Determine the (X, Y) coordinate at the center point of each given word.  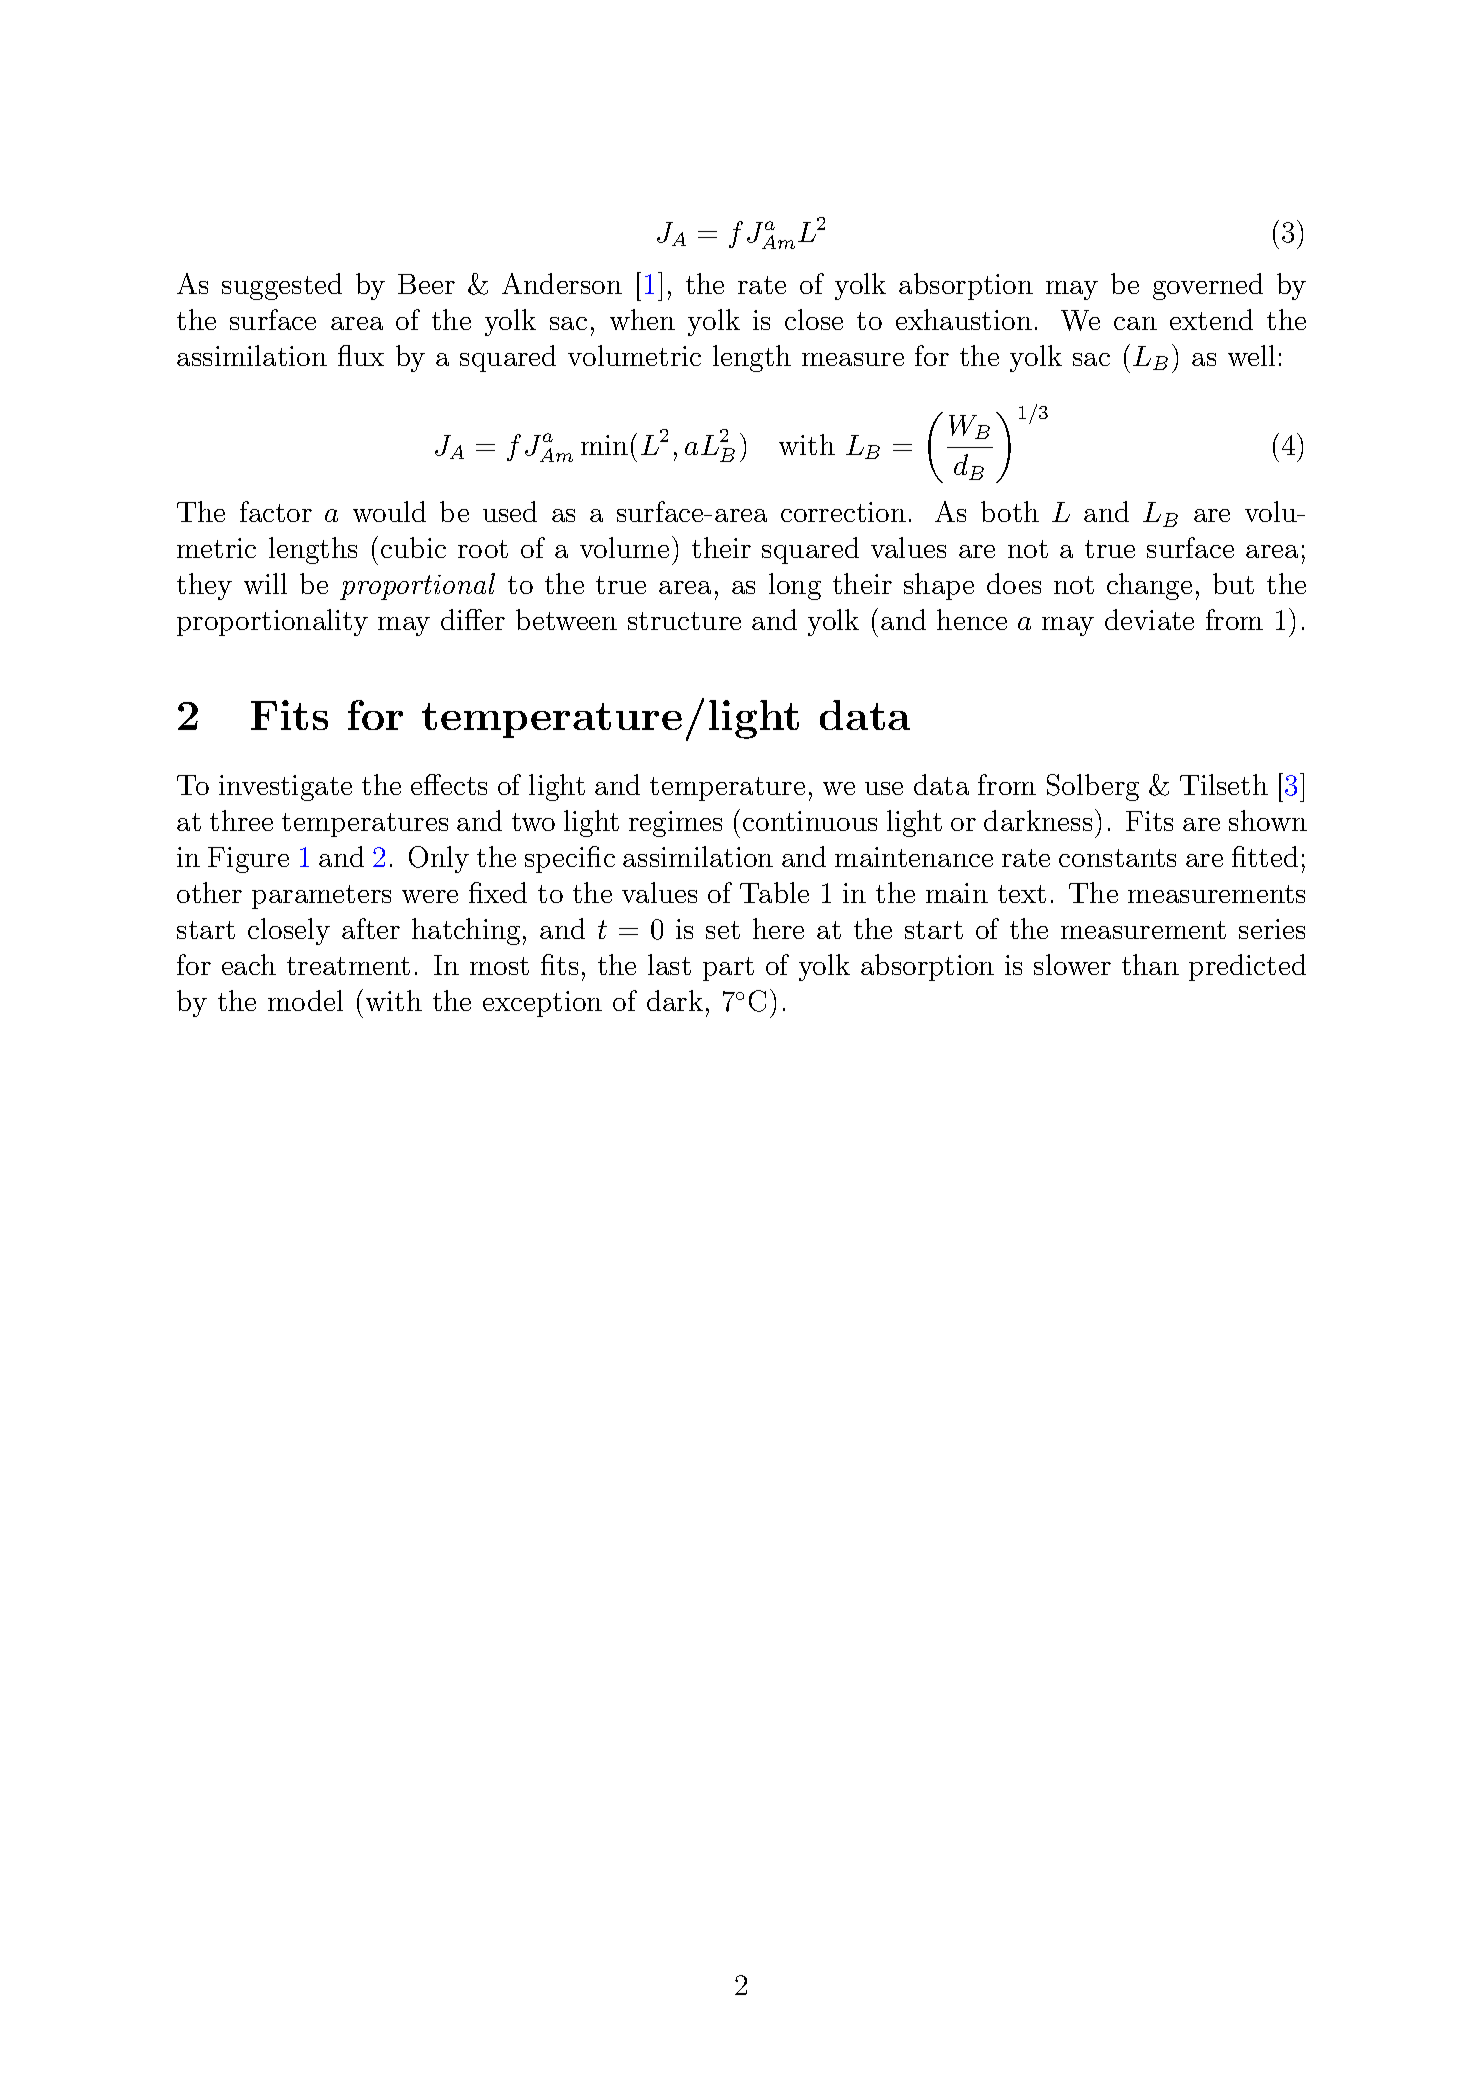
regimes (675, 824)
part (728, 969)
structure (684, 621)
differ (473, 619)
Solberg (1093, 787)
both (1010, 511)
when (642, 319)
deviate (1149, 619)
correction (843, 512)
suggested (282, 286)
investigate (285, 788)
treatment (348, 966)
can (1135, 323)
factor (276, 511)
